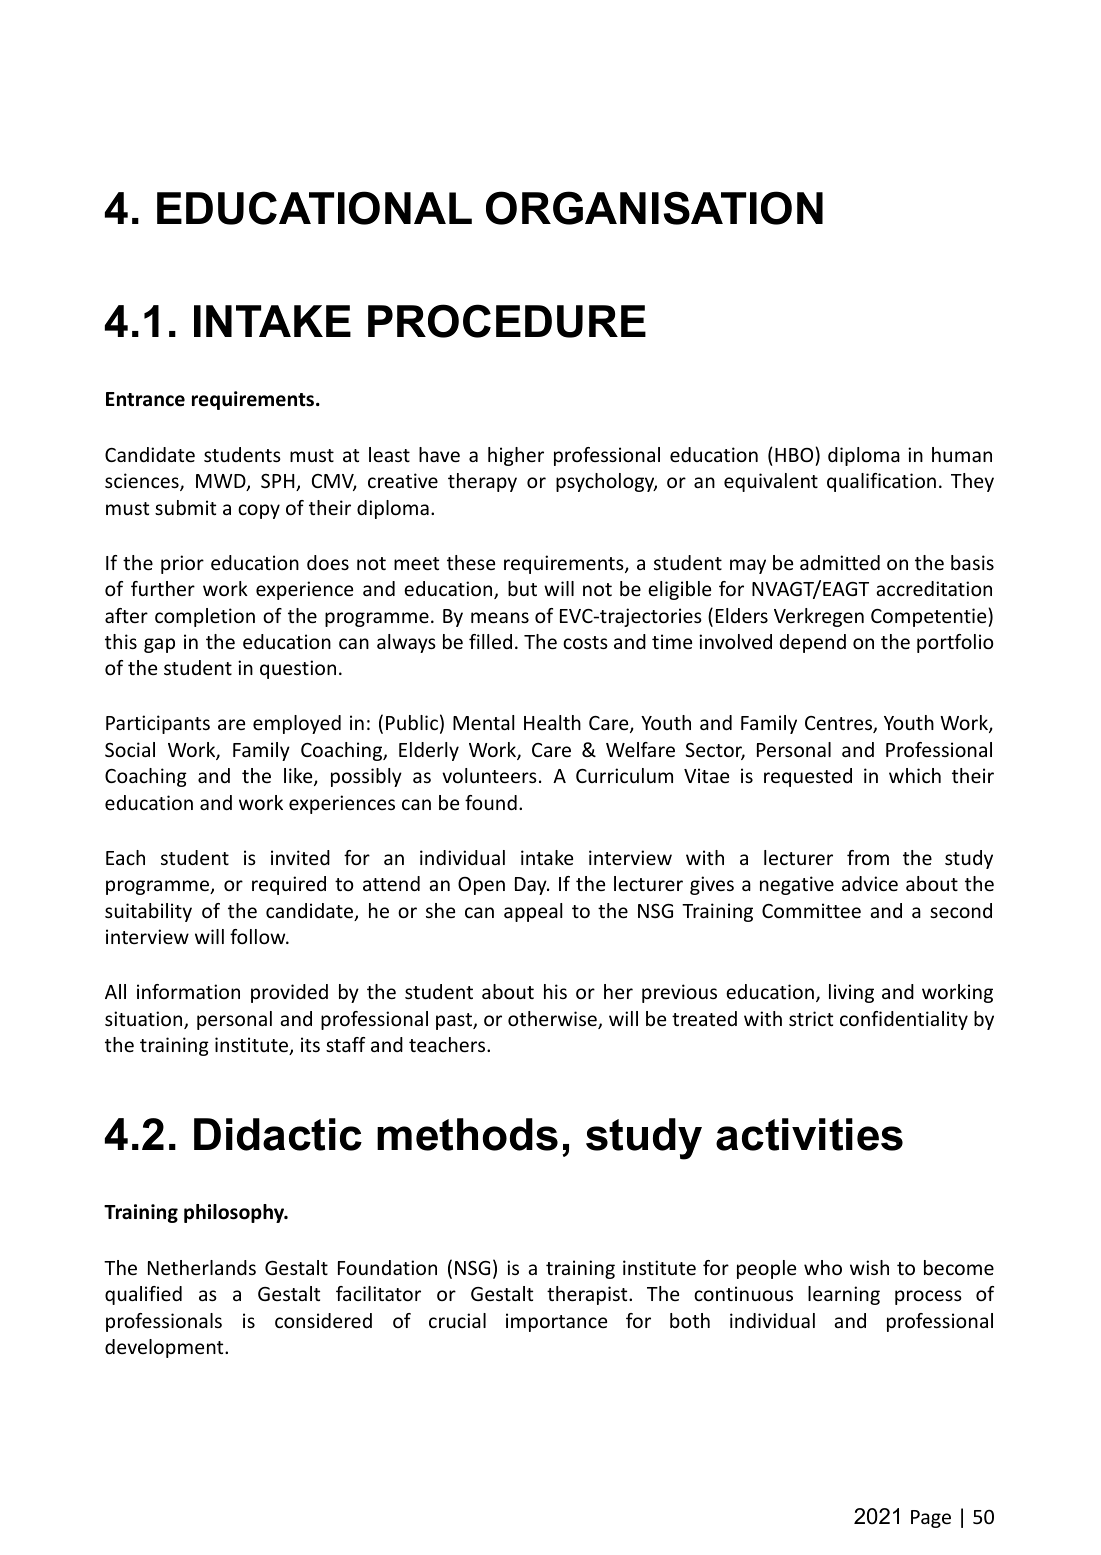 The width and height of the screenshot is (1101, 1555). Describe the element at coordinates (507, 321) in the screenshot. I see `PROCEDURE` at that location.
